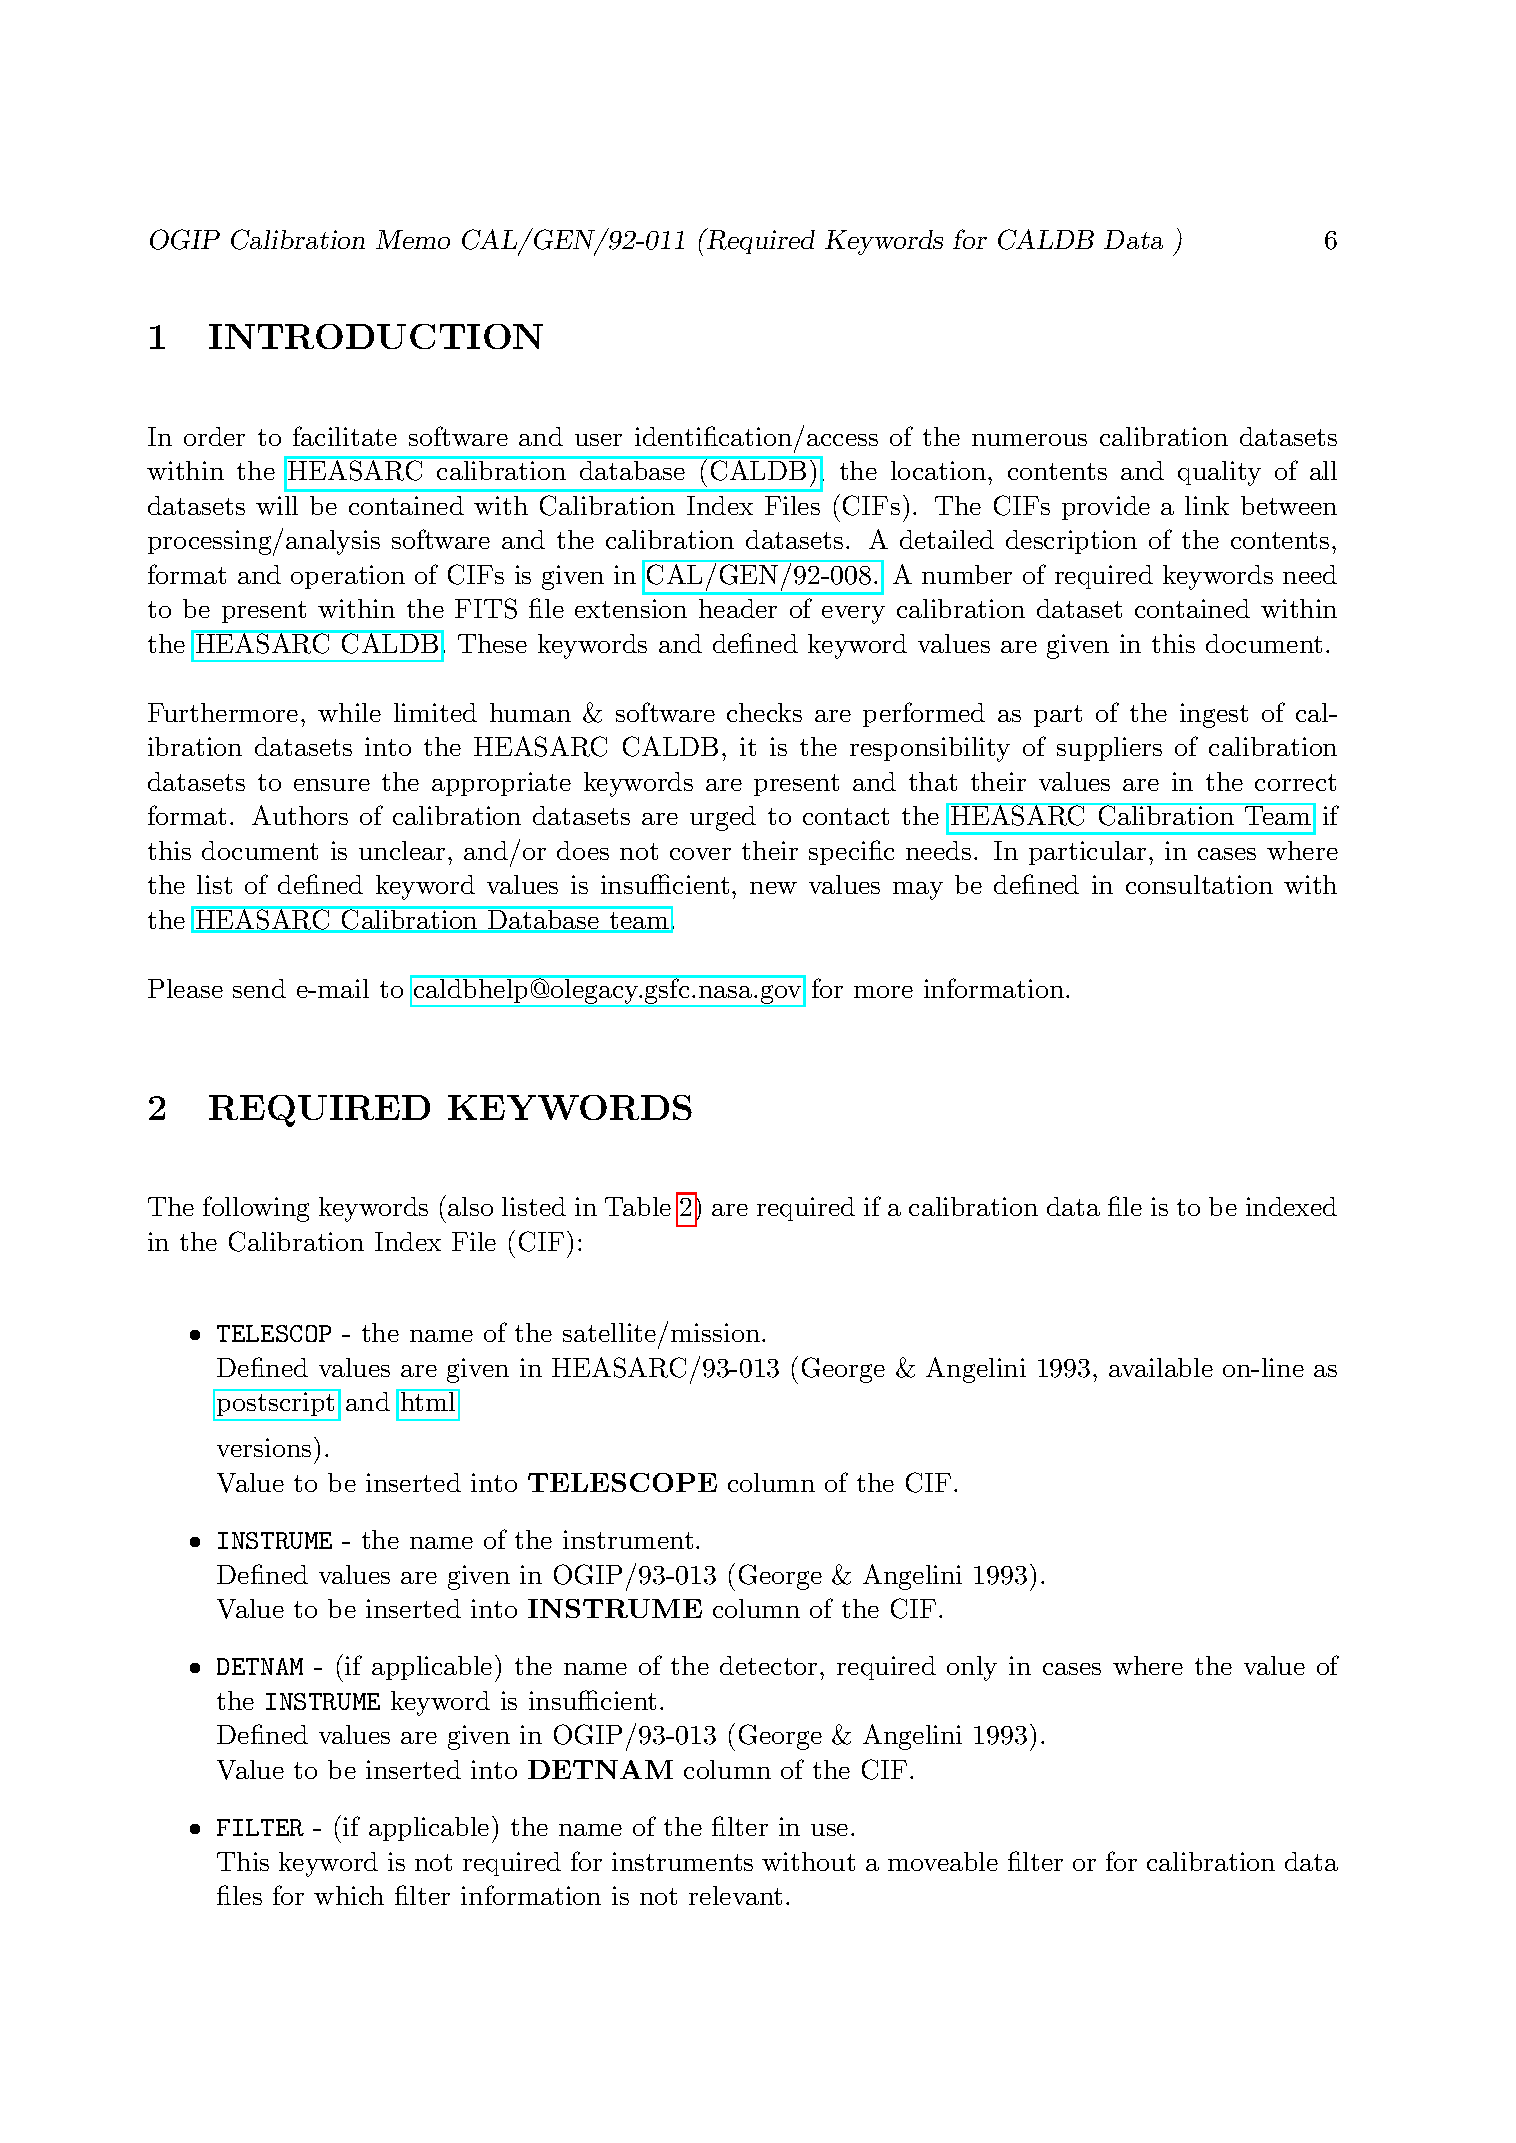  I want to click on Table, so click(638, 1206).
